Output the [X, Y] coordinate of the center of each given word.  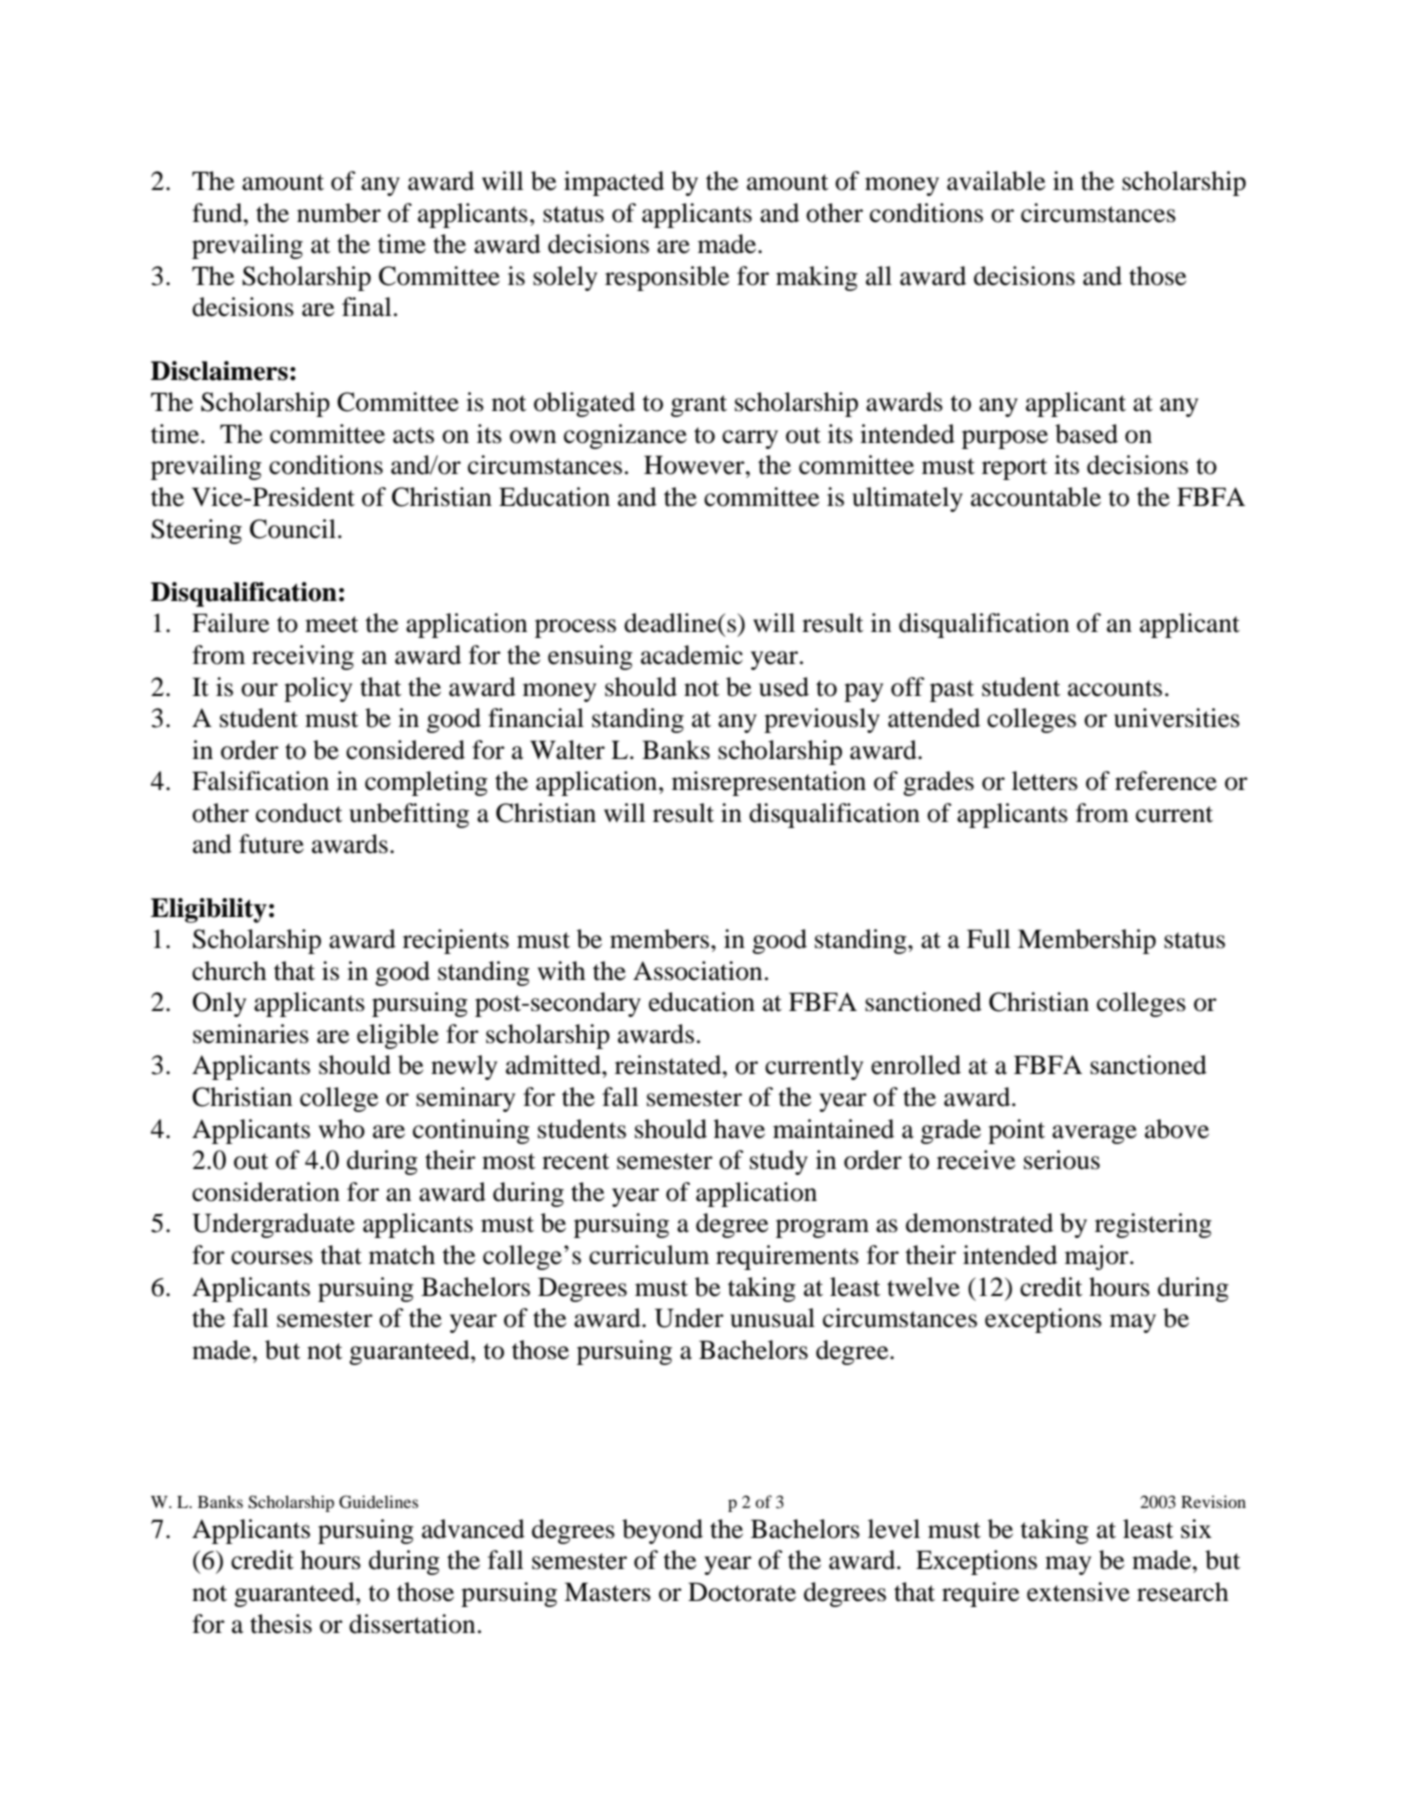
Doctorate [742, 1592]
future [271, 844]
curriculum [649, 1255]
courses [272, 1258]
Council [293, 529]
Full [989, 939]
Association [697, 971]
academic [692, 655]
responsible [667, 278]
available [996, 181]
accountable [1036, 497]
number [339, 213]
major [1098, 1257]
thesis [281, 1624]
